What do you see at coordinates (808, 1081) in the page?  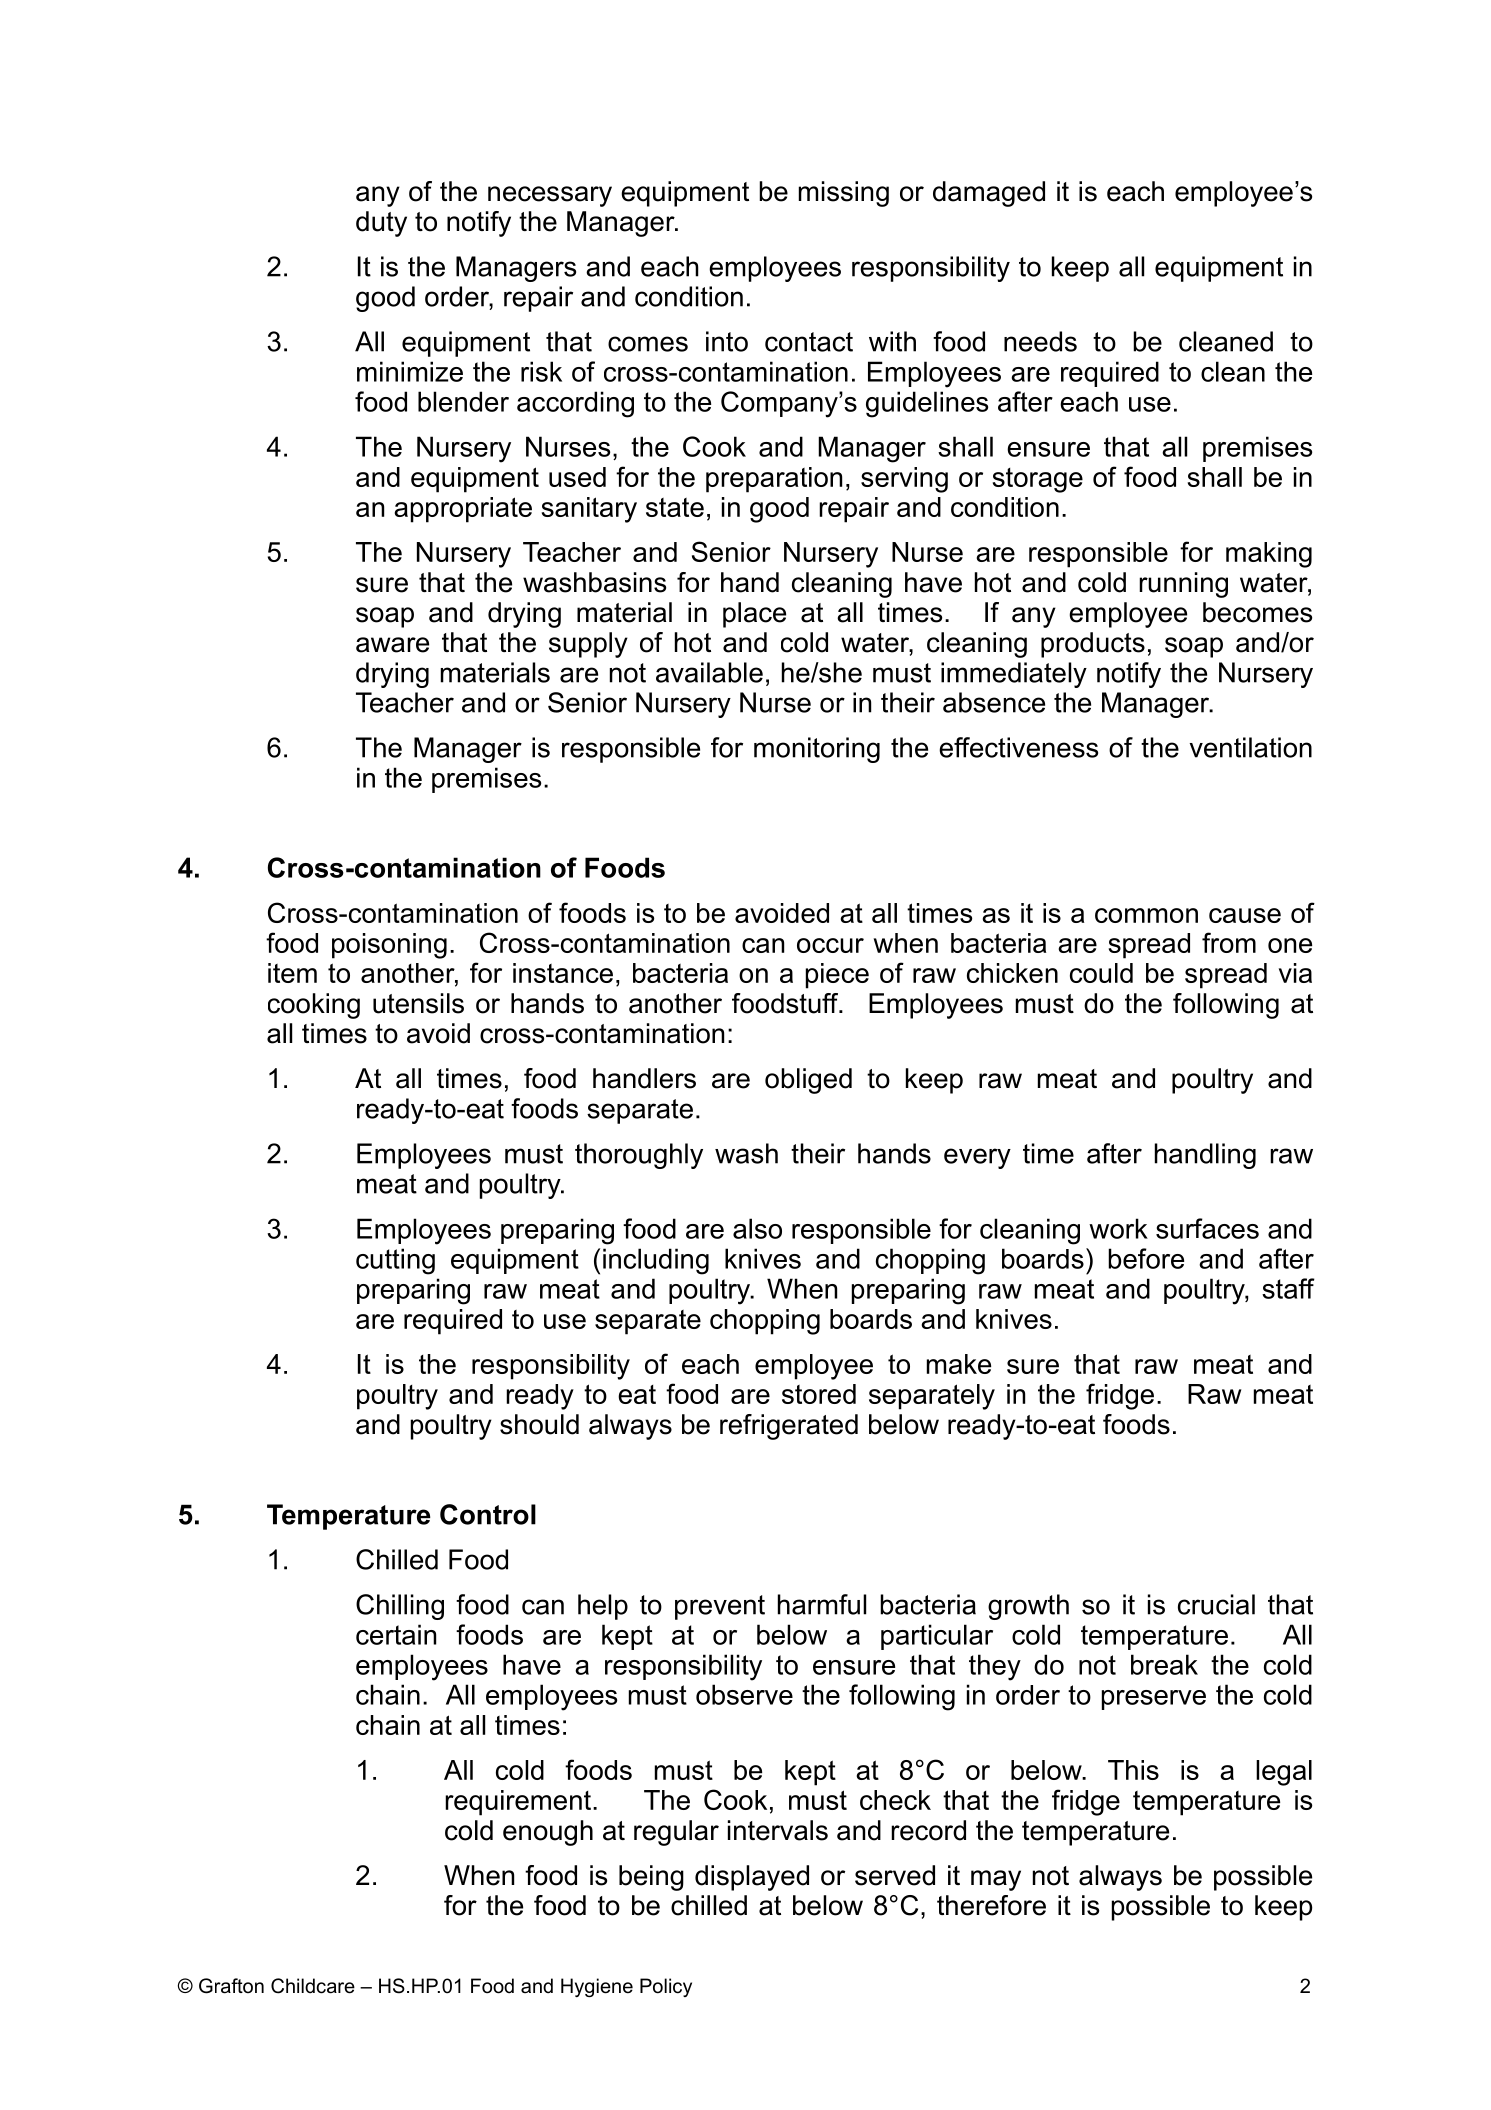 I see `obliged` at bounding box center [808, 1081].
